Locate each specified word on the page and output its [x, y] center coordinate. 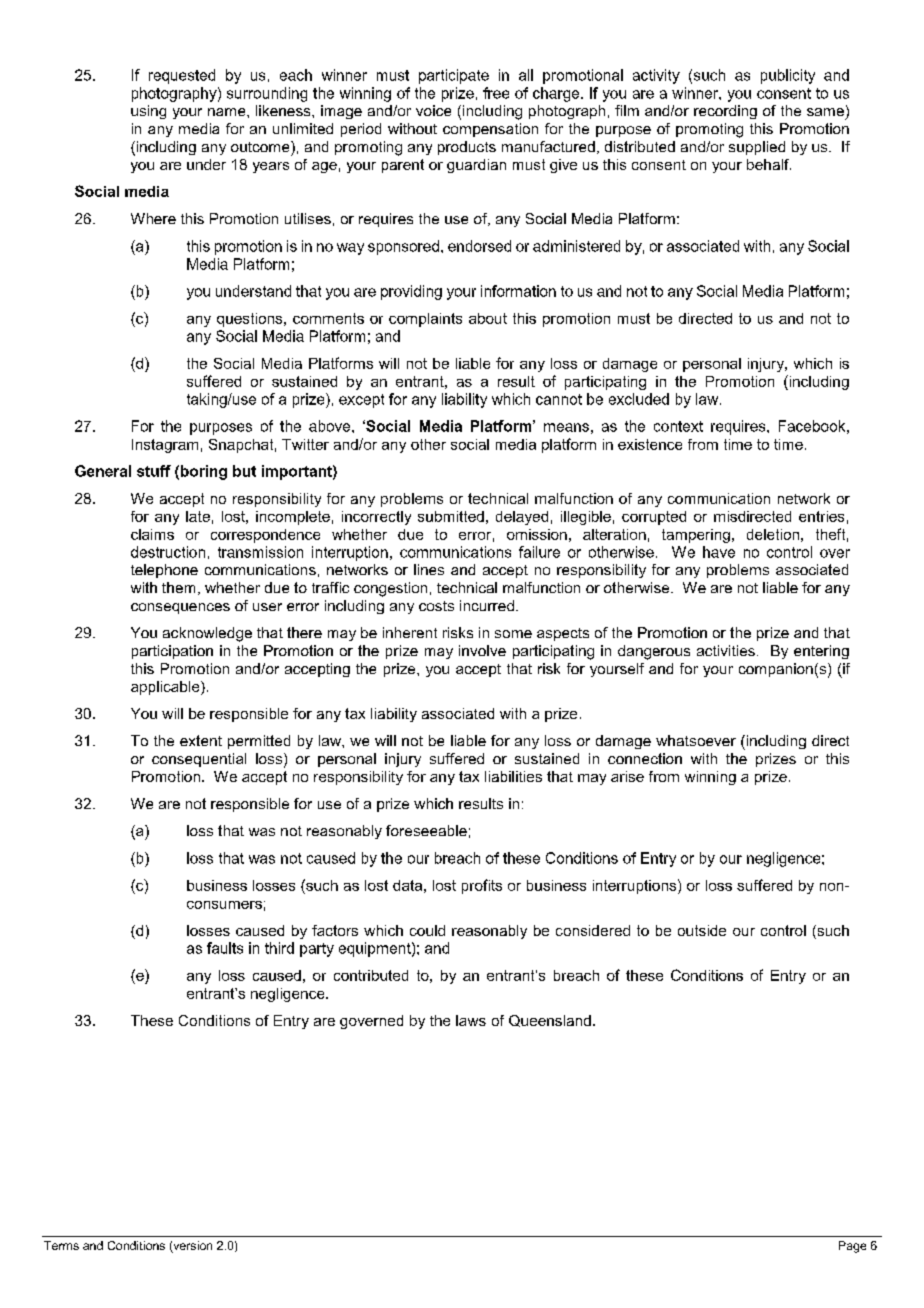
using [148, 112]
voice [433, 110]
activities [726, 650]
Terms [61, 1245]
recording [725, 112]
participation [172, 652]
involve [482, 650]
